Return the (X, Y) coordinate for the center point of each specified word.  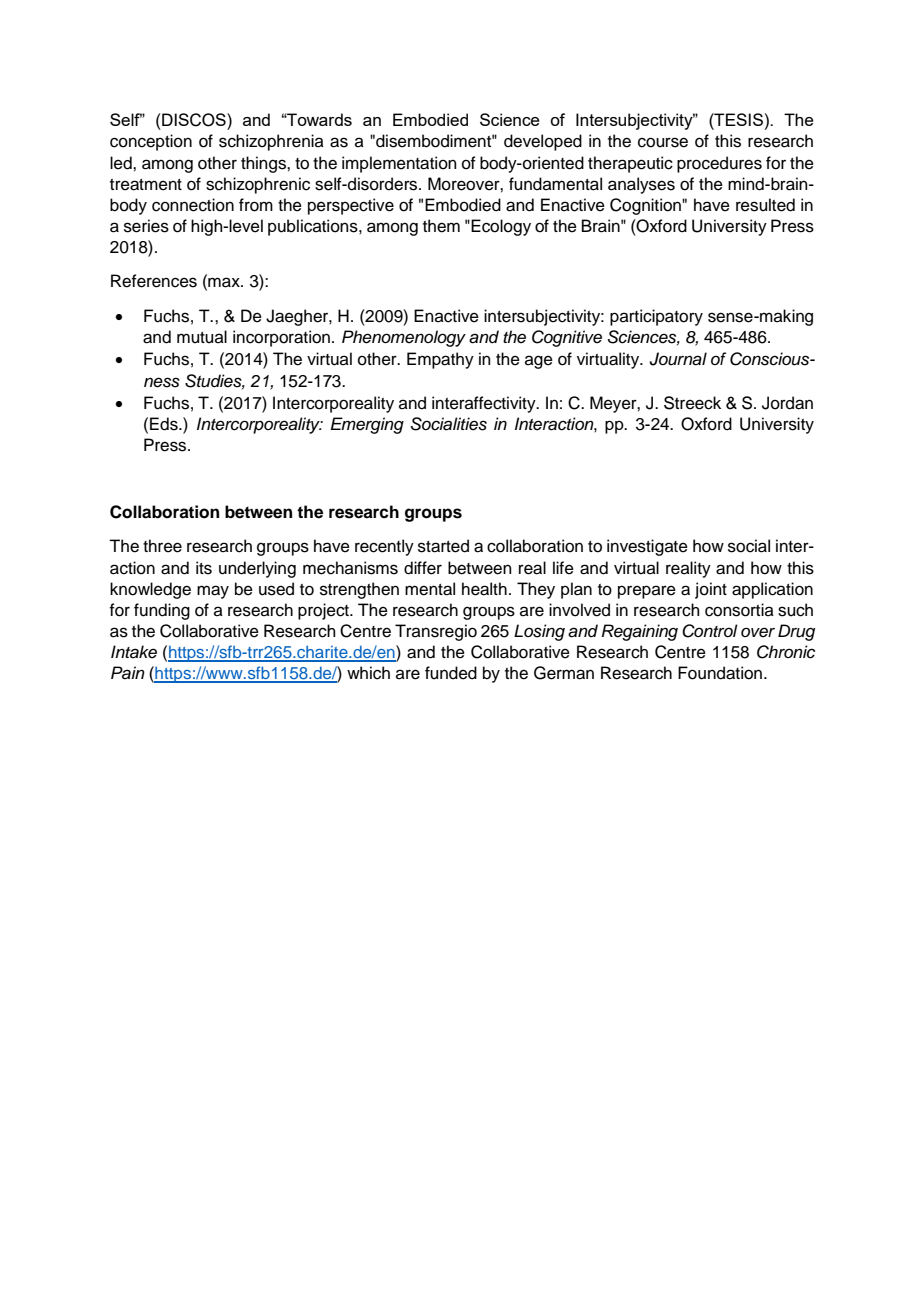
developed (543, 142)
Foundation (720, 673)
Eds (165, 424)
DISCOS (194, 120)
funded (451, 673)
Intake (134, 652)
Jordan (787, 403)
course (663, 142)
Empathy (440, 360)
